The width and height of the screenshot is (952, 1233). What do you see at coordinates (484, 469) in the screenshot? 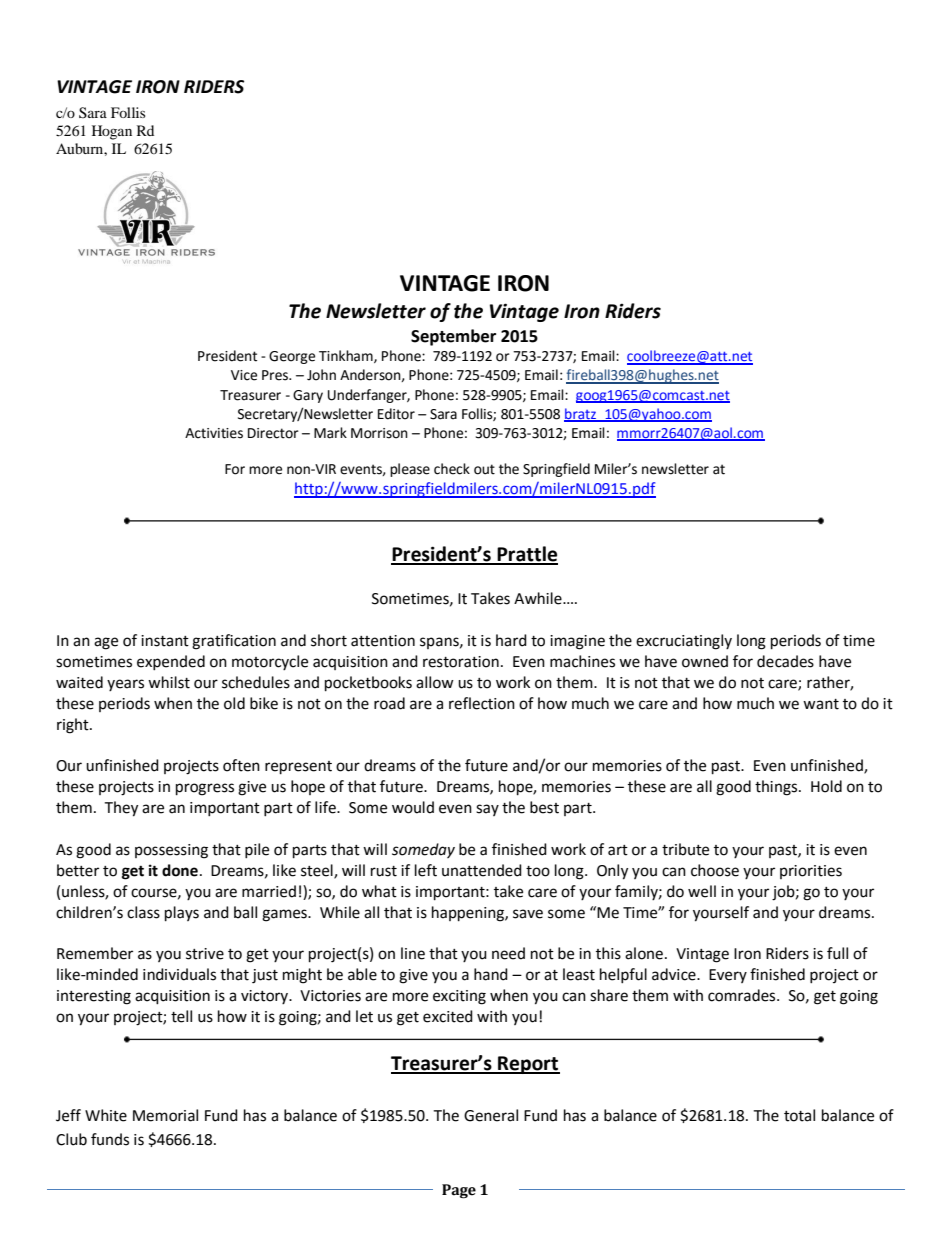
I see `out` at bounding box center [484, 469].
